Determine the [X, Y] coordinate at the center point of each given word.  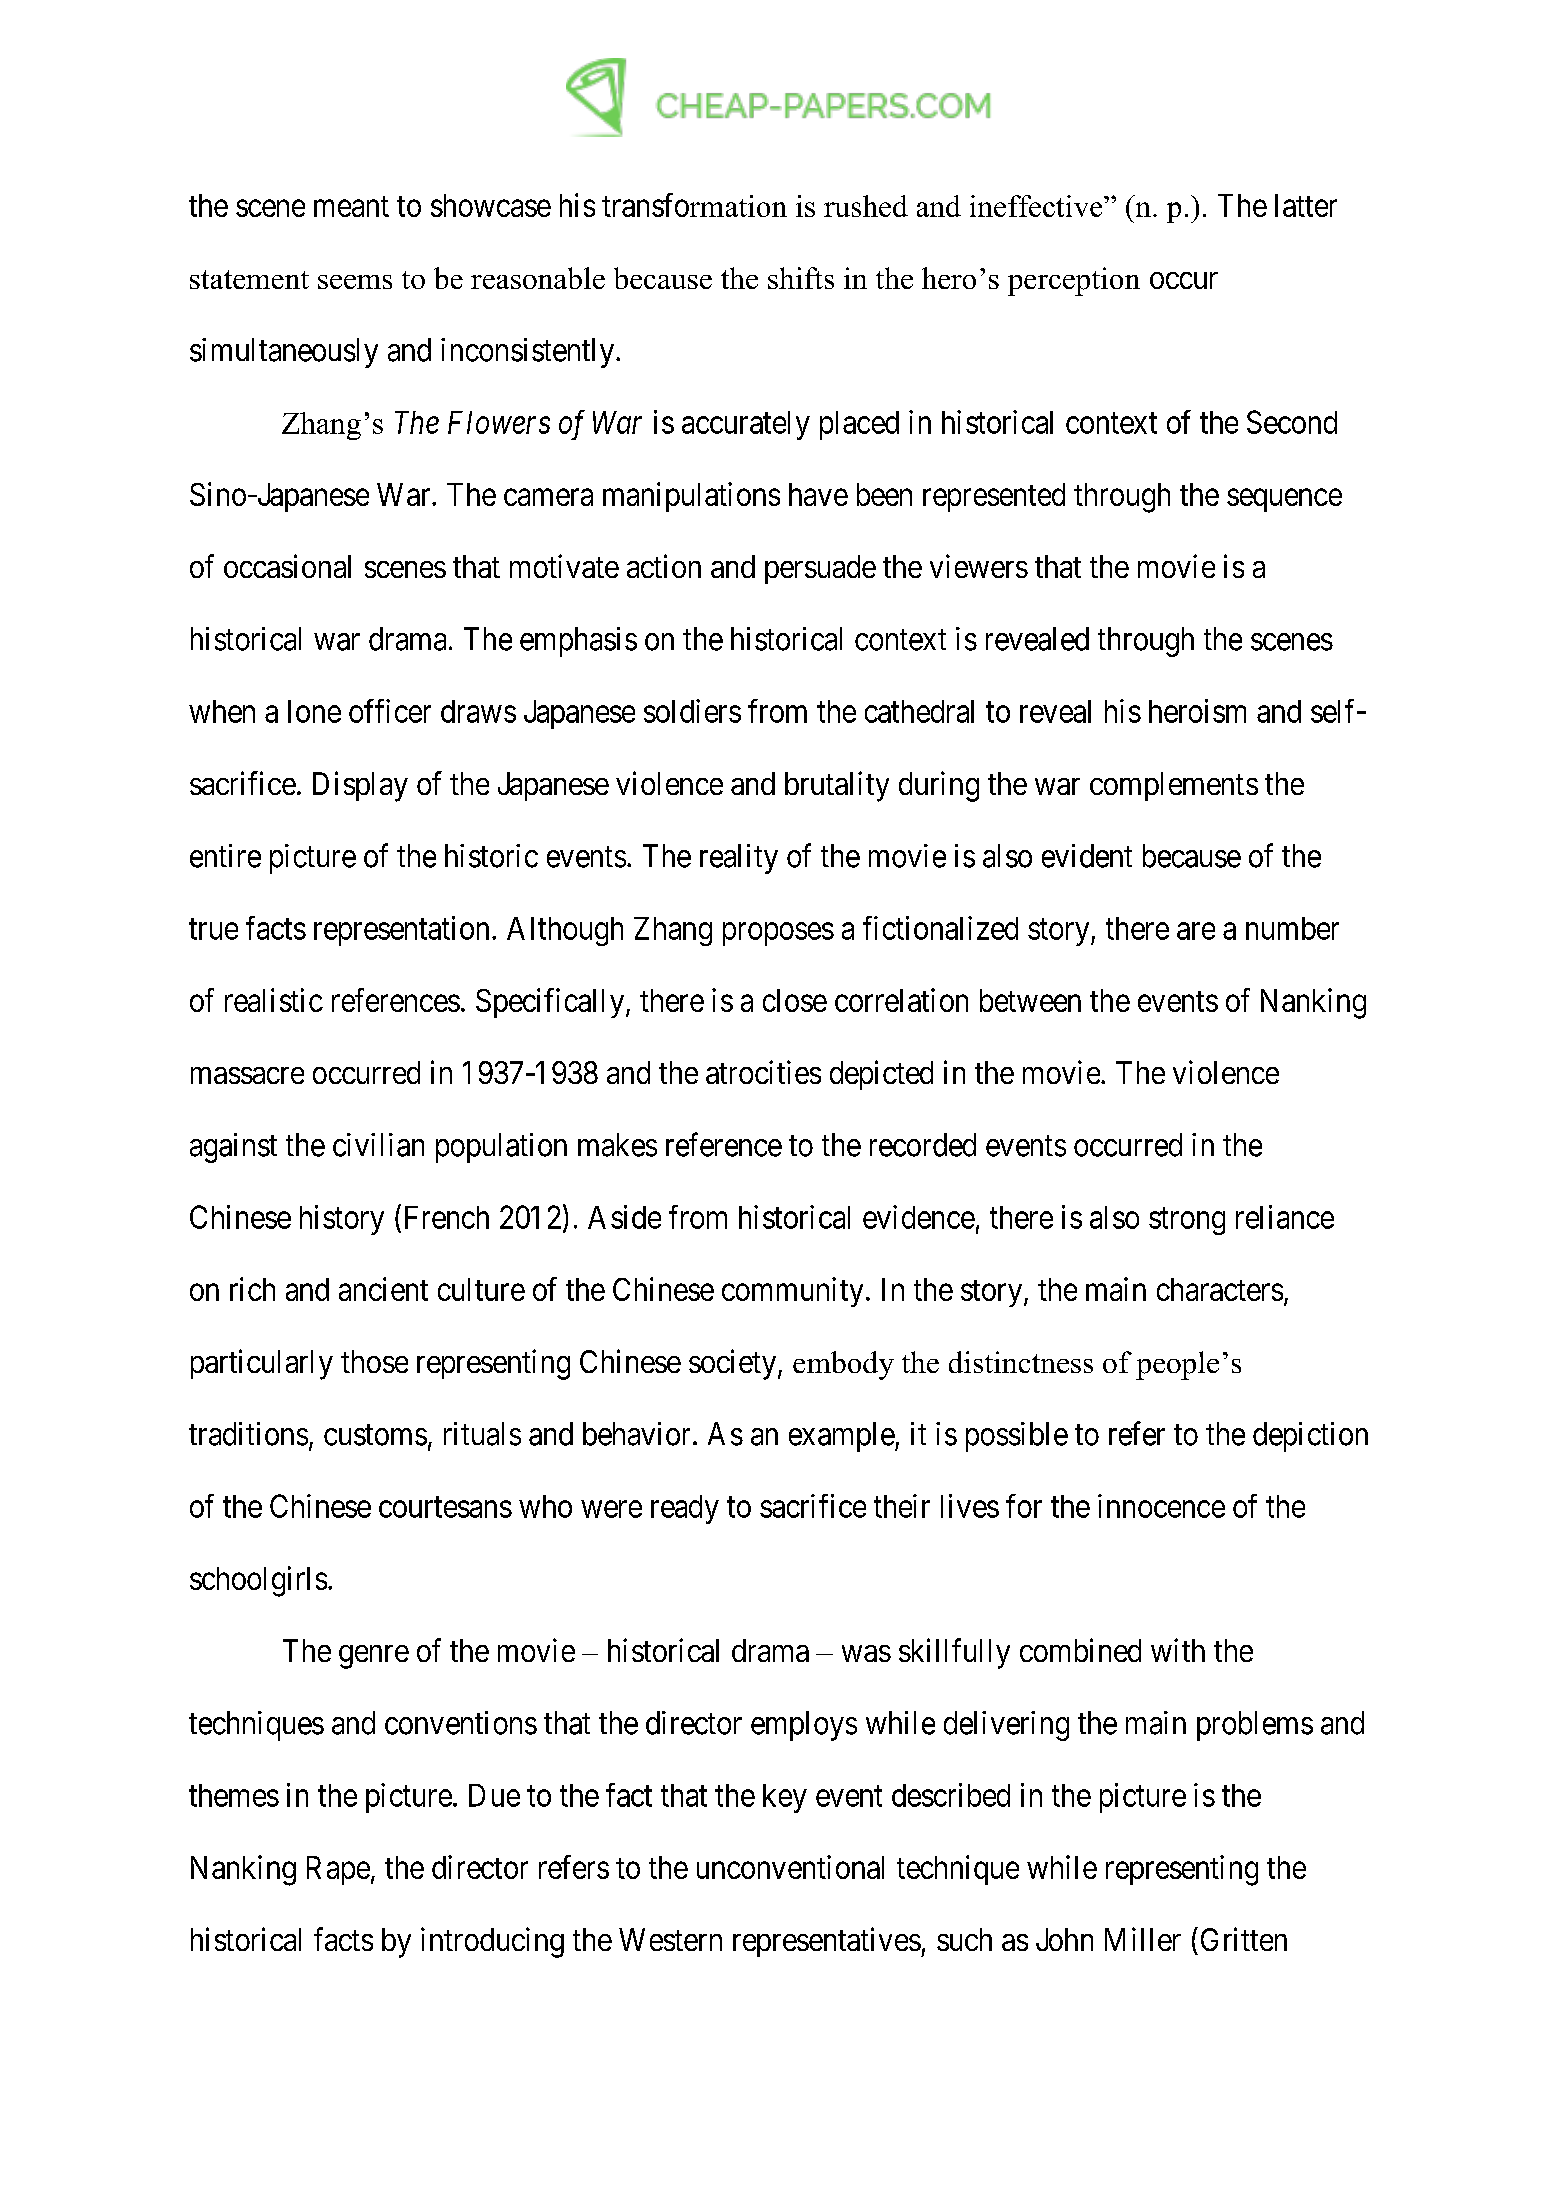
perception [1074, 281]
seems [355, 282]
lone [314, 711]
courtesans [445, 1507]
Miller [1143, 1939]
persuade [820, 569]
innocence [1161, 1506]
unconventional [790, 1867]
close [795, 1000]
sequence [1284, 500]
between [1030, 1000]
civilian [378, 1145]
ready [685, 1509]
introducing [492, 1942]
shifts [801, 278]
